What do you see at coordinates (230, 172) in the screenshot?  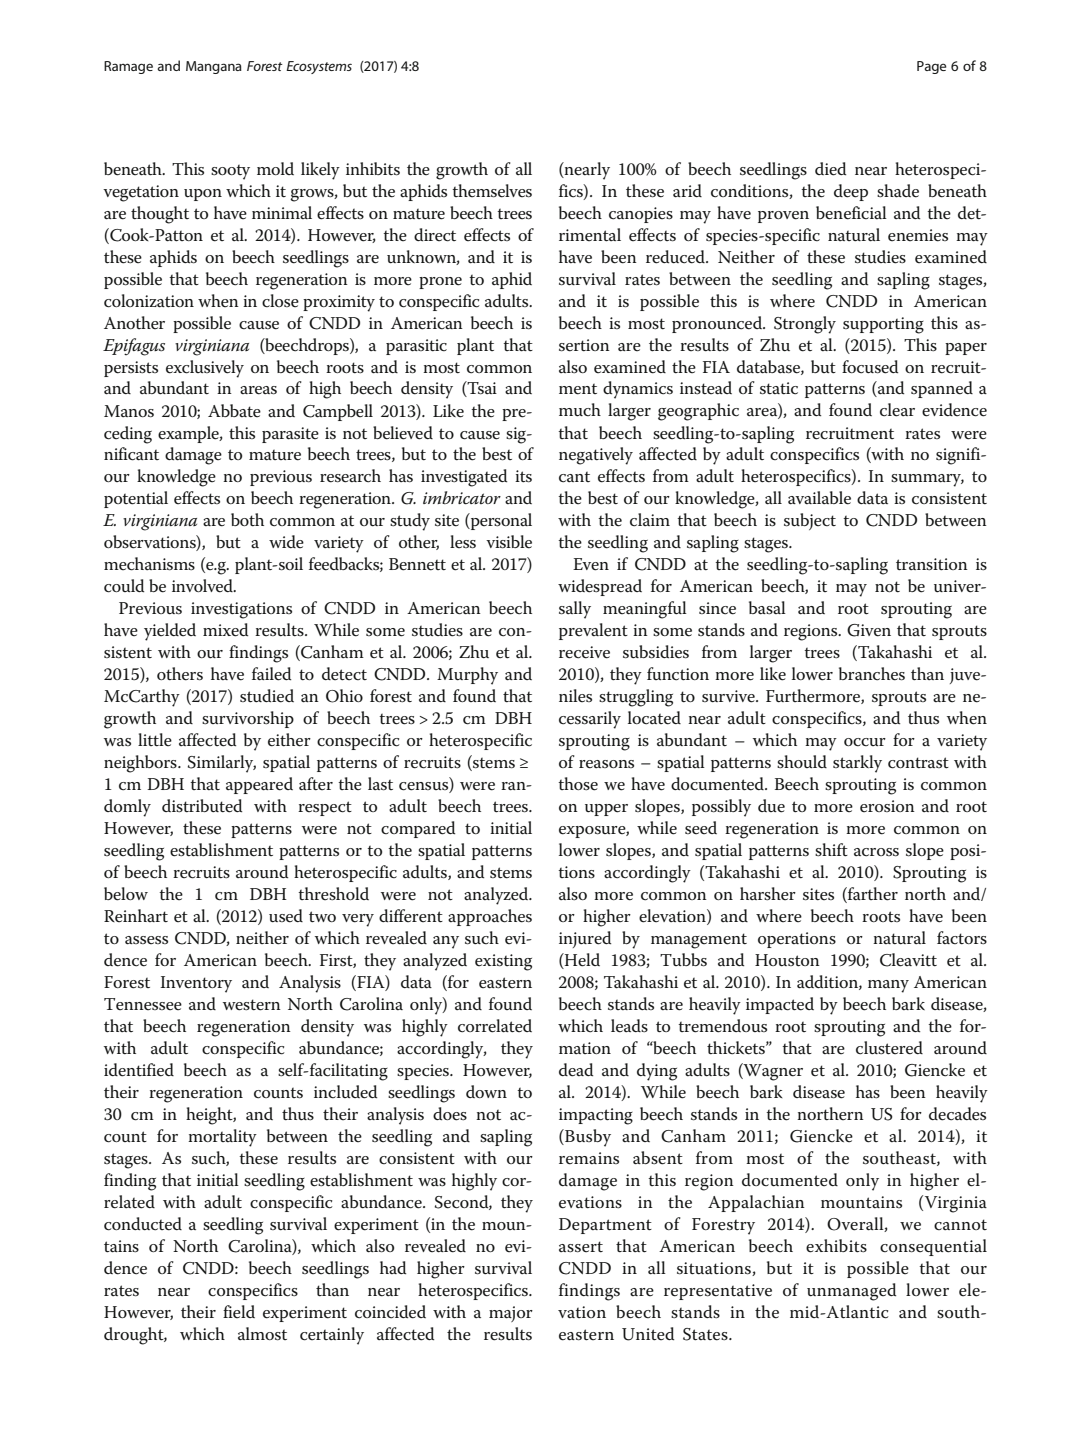 I see `sooty` at bounding box center [230, 172].
